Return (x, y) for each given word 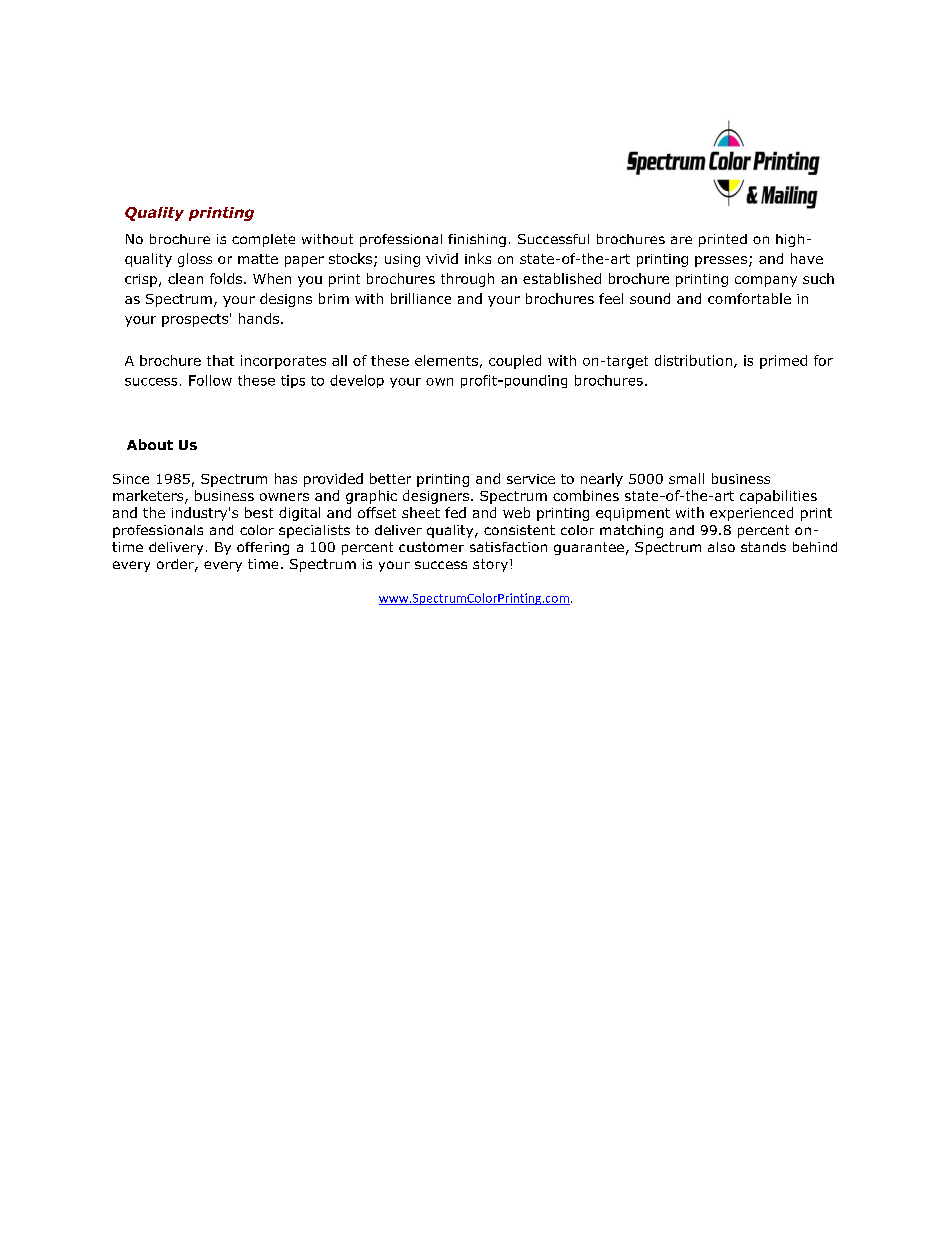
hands (259, 318)
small (686, 478)
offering (263, 548)
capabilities (778, 497)
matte (258, 259)
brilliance (421, 298)
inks (478, 258)
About (150, 444)
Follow (210, 380)
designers (436, 497)
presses (721, 261)
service (531, 479)
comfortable (749, 298)
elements (446, 360)
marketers (149, 497)
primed (783, 362)
